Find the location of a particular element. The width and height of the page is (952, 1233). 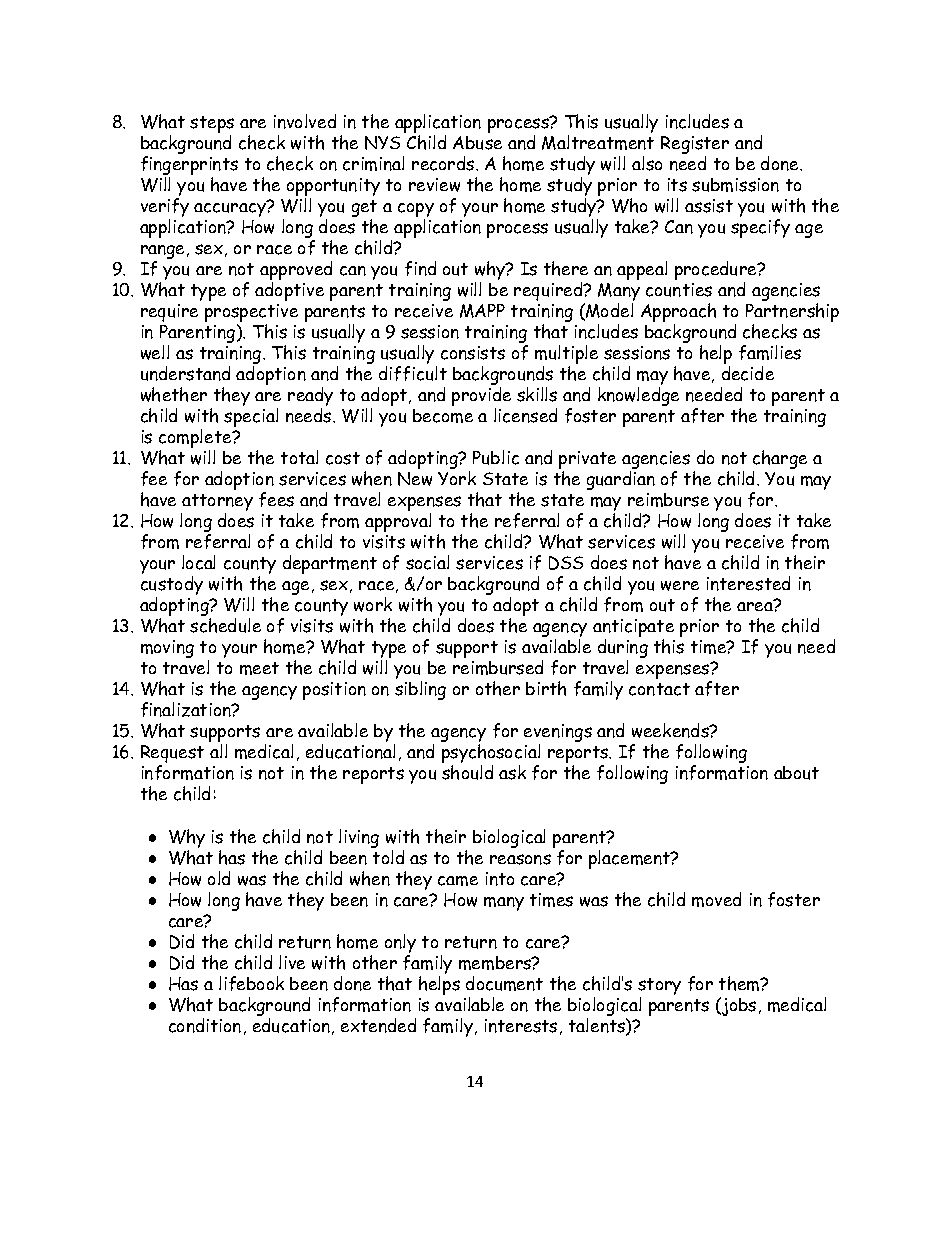

about is located at coordinates (796, 773).
